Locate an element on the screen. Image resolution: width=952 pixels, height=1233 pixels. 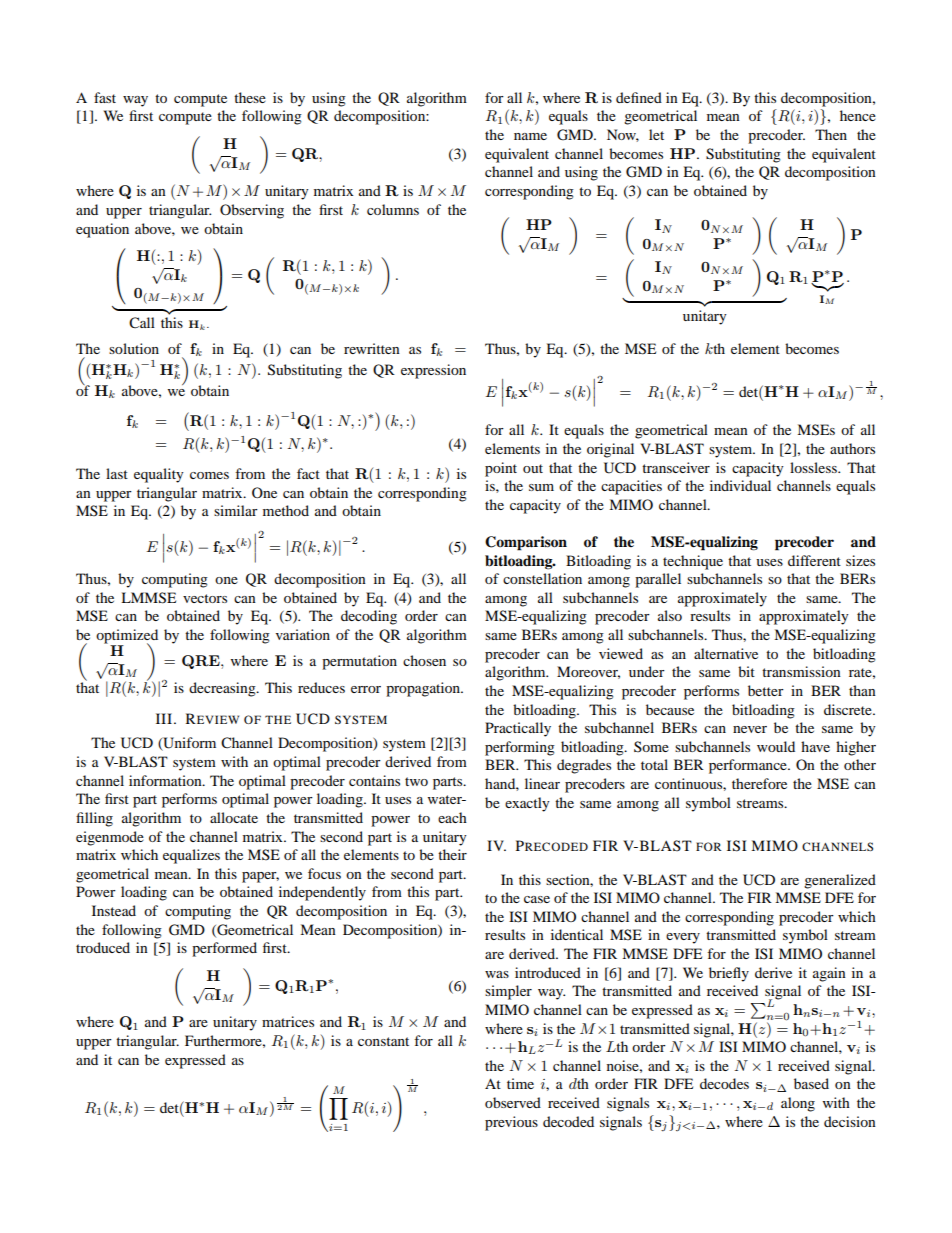
these is located at coordinates (250, 97).
